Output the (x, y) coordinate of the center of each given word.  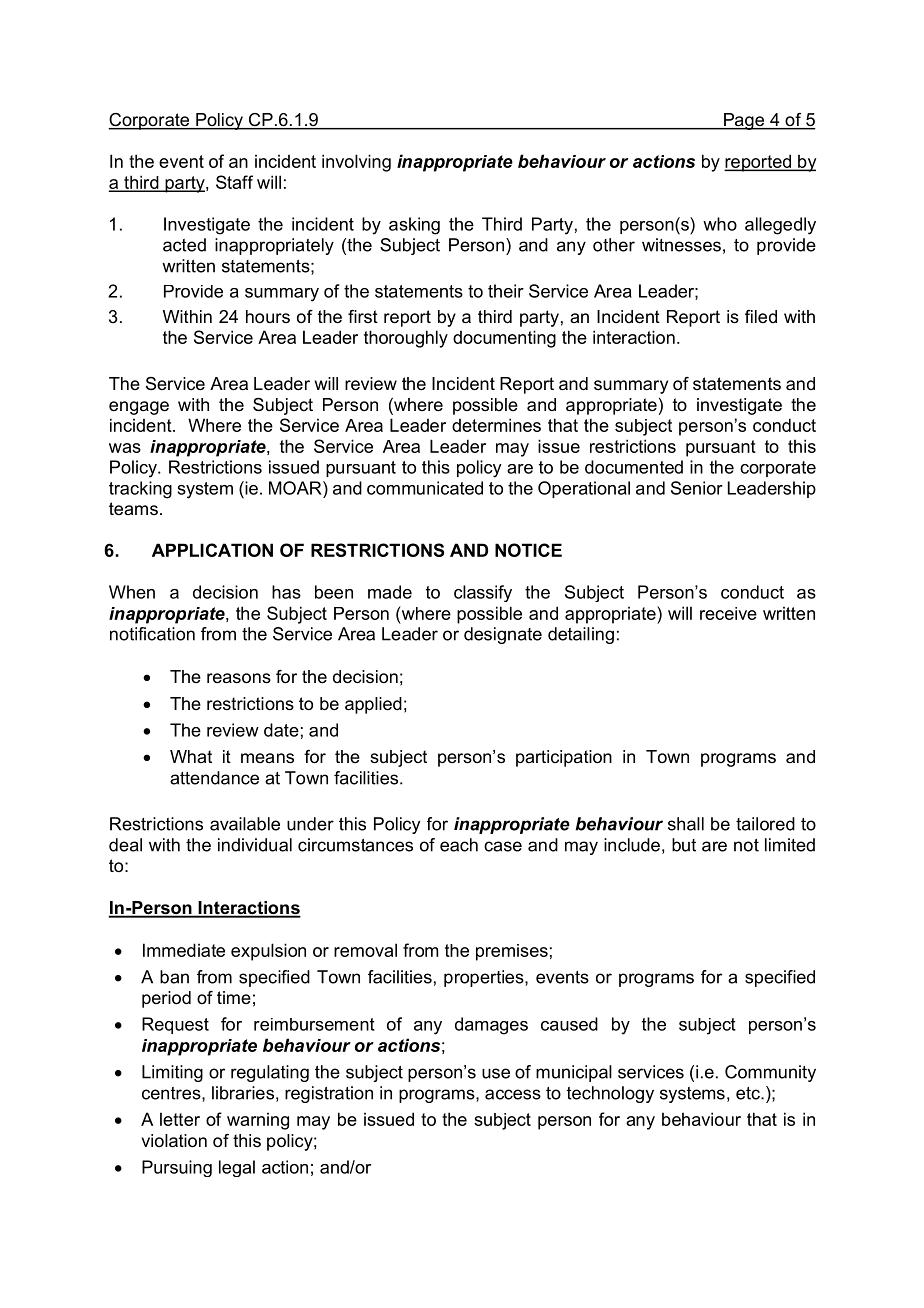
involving (356, 163)
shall (686, 824)
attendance (214, 778)
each (459, 845)
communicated (425, 488)
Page (744, 121)
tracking (140, 490)
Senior (697, 488)
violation (174, 1141)
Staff (234, 182)
